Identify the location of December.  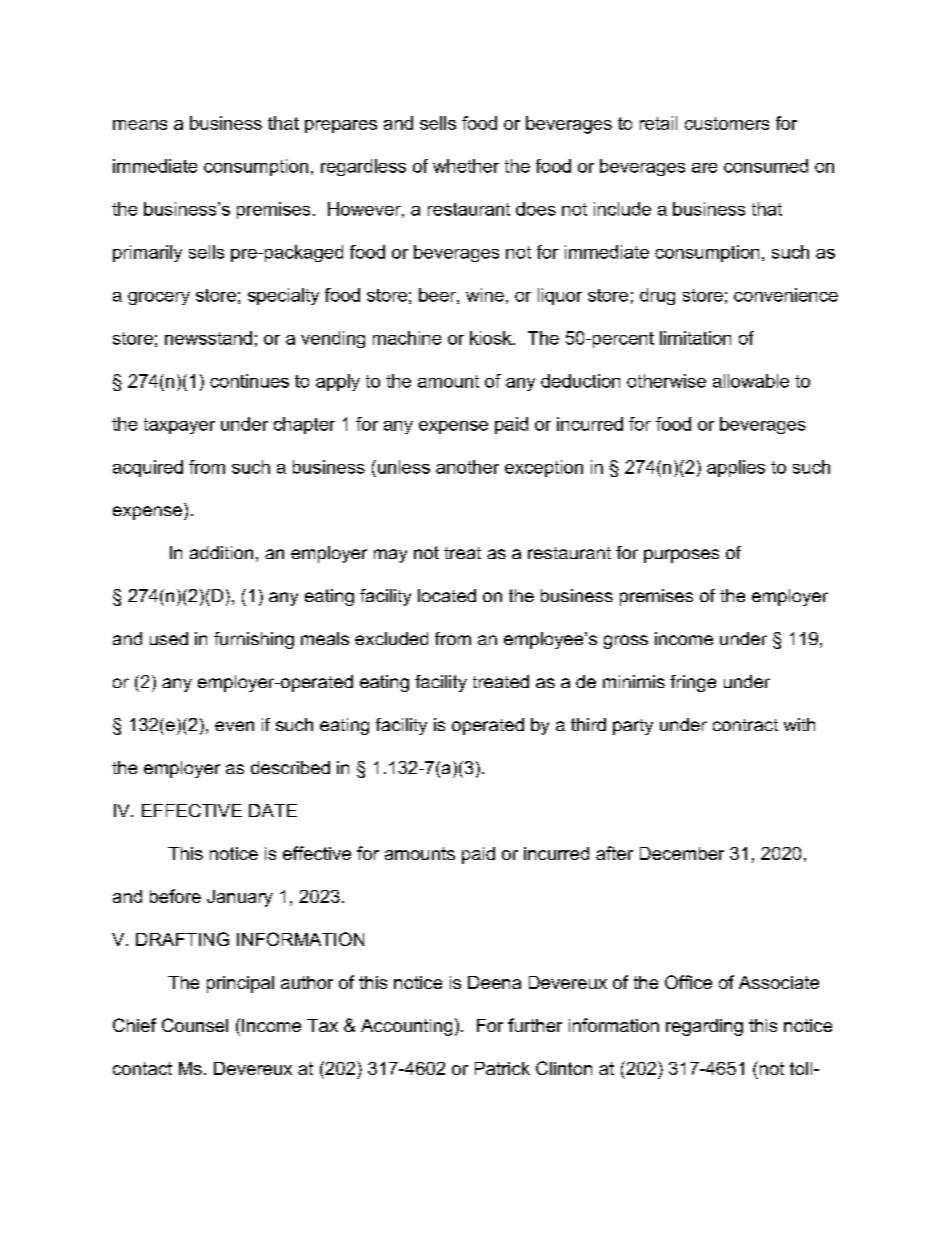
(682, 853).
